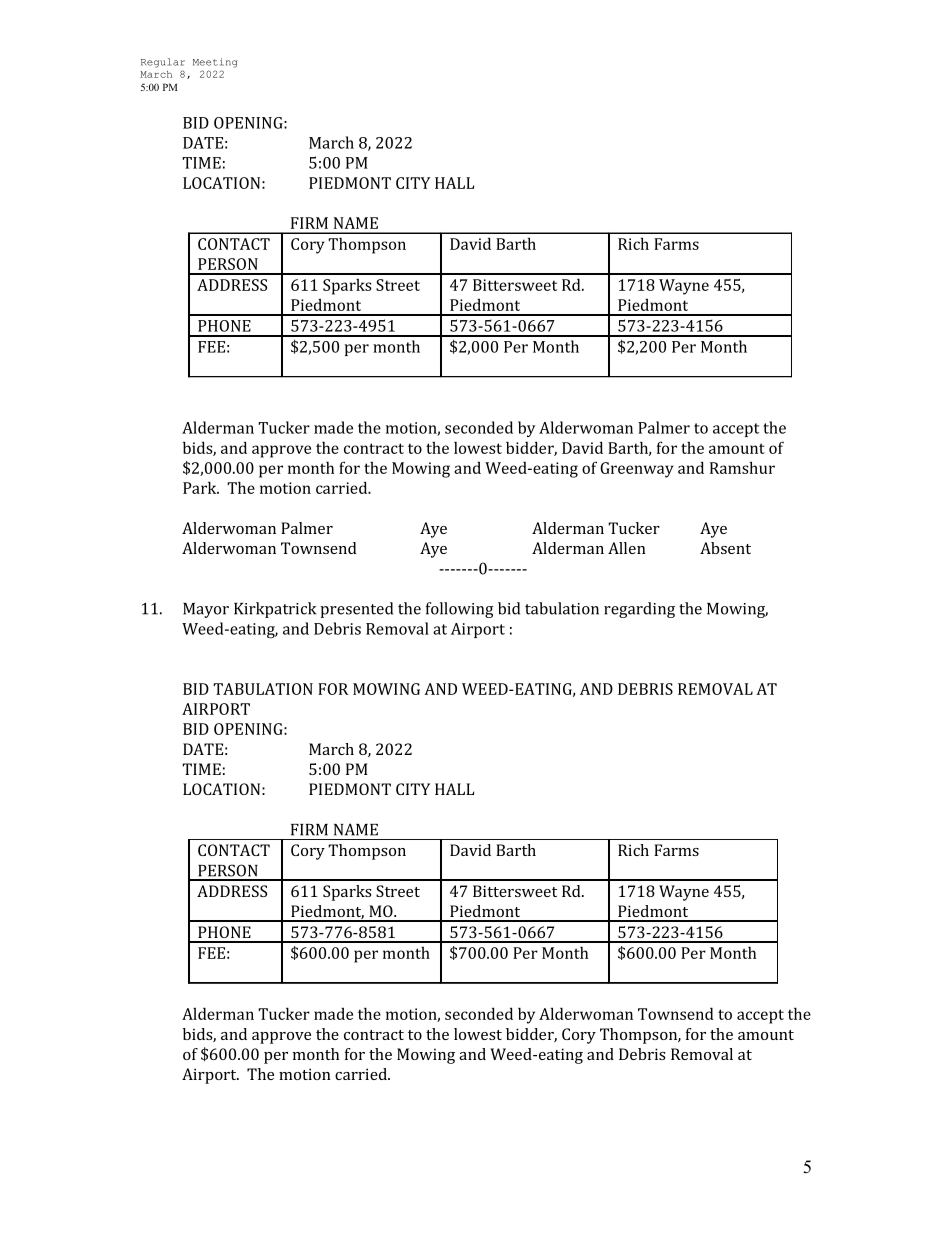  Describe the element at coordinates (460, 610) in the image. I see `following` at that location.
